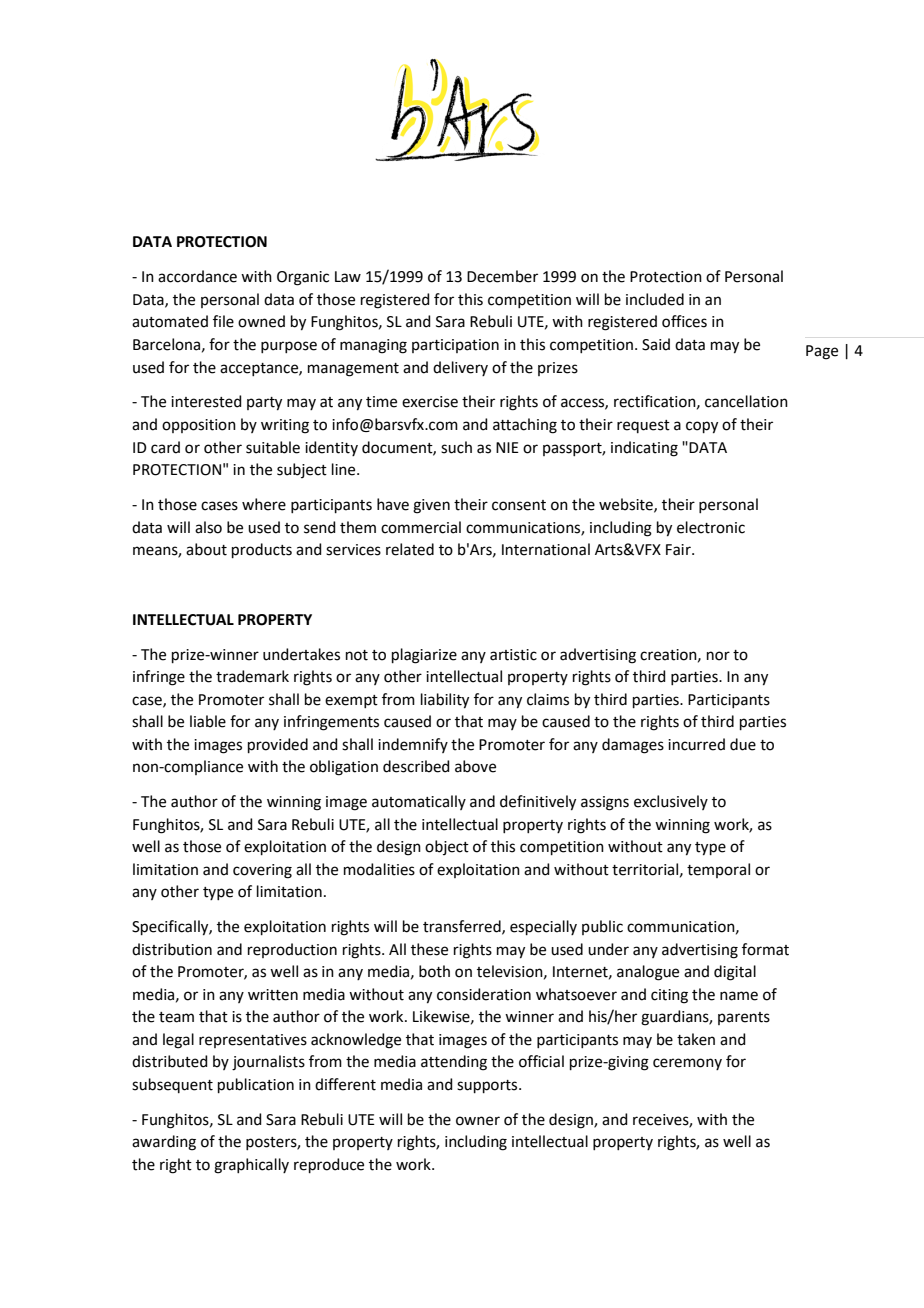  I want to click on liable, so click(208, 721).
